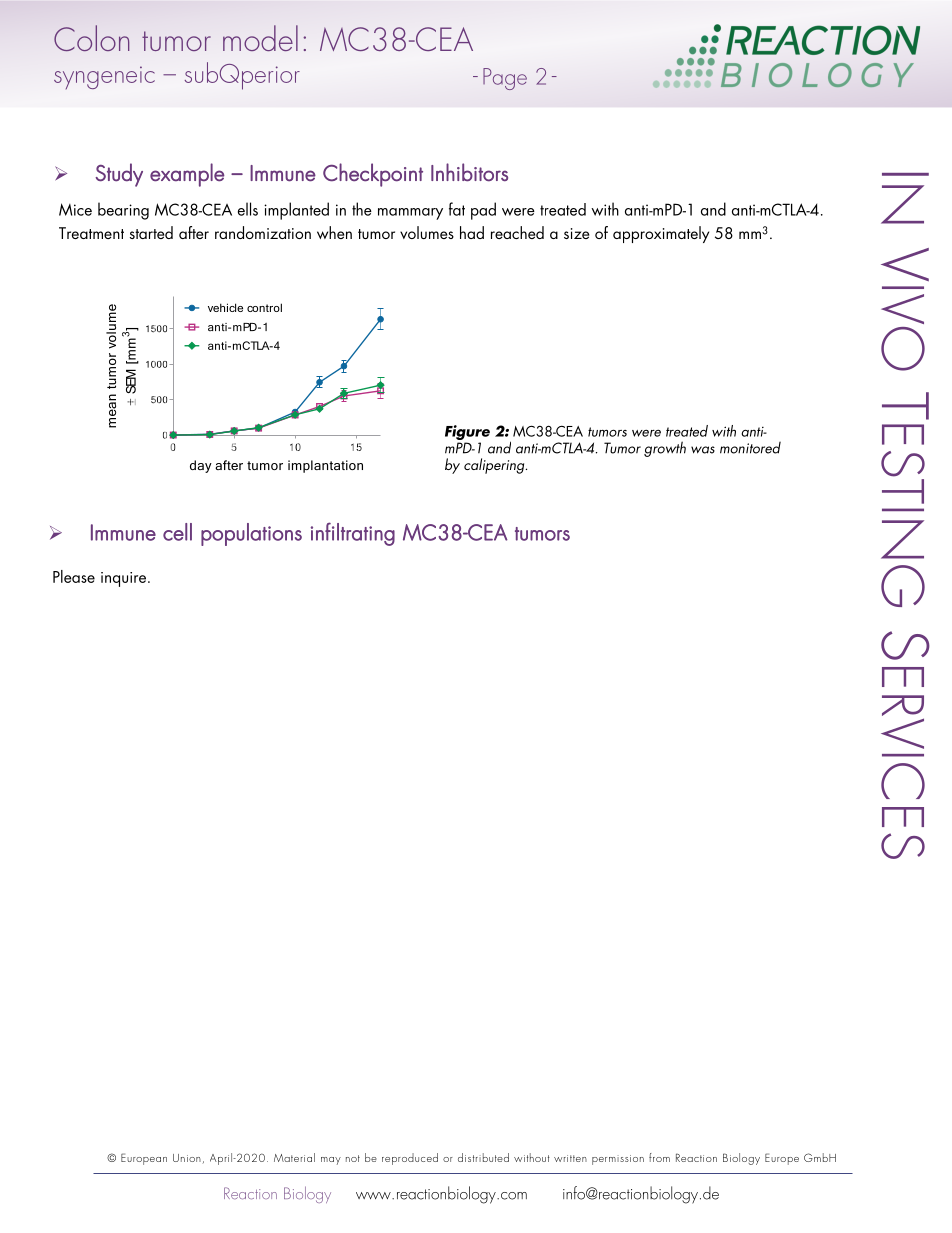 This page has width=952, height=1233. I want to click on Union, so click(187, 1158).
